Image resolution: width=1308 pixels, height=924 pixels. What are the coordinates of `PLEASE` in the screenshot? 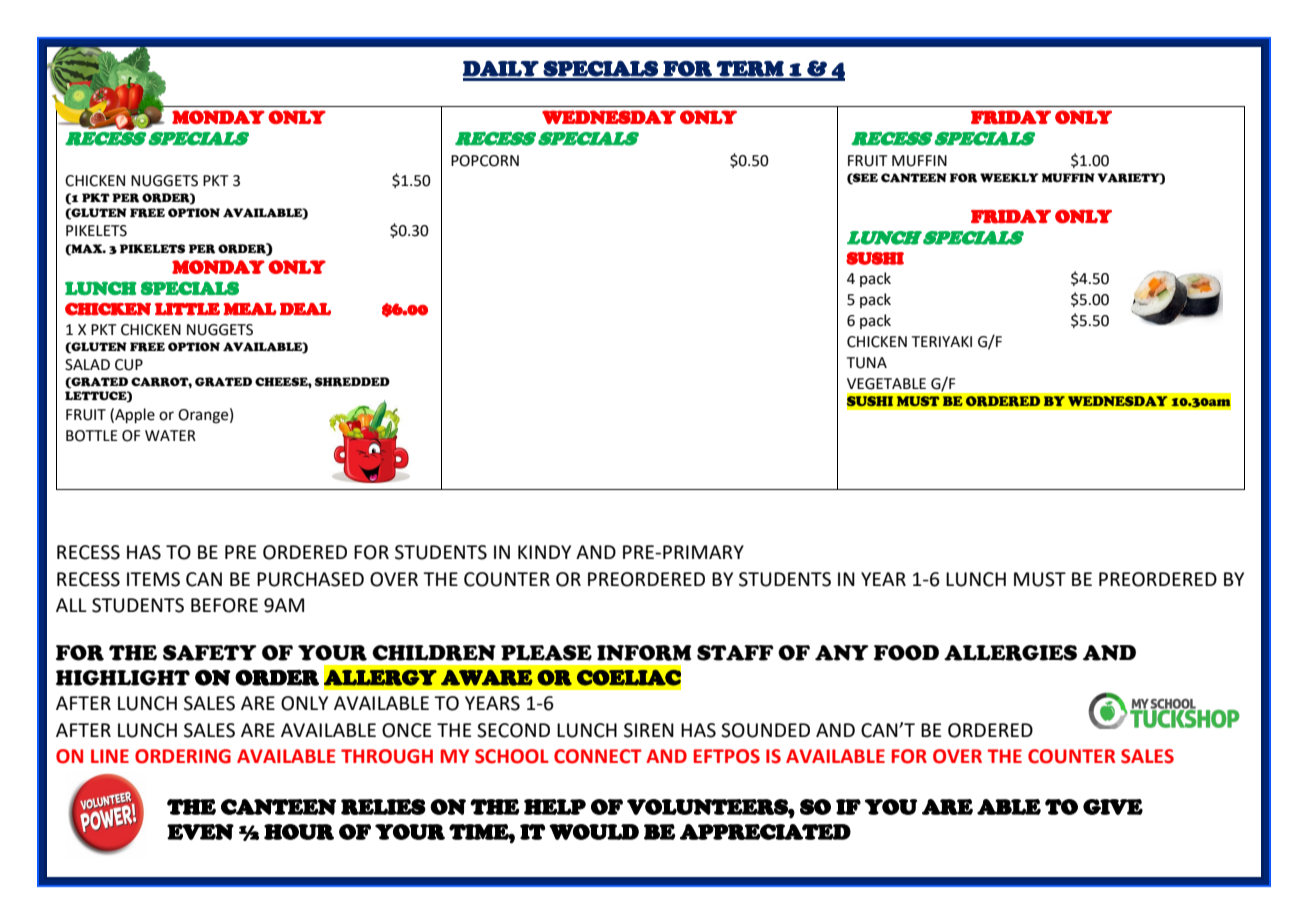 It's located at (546, 653).
